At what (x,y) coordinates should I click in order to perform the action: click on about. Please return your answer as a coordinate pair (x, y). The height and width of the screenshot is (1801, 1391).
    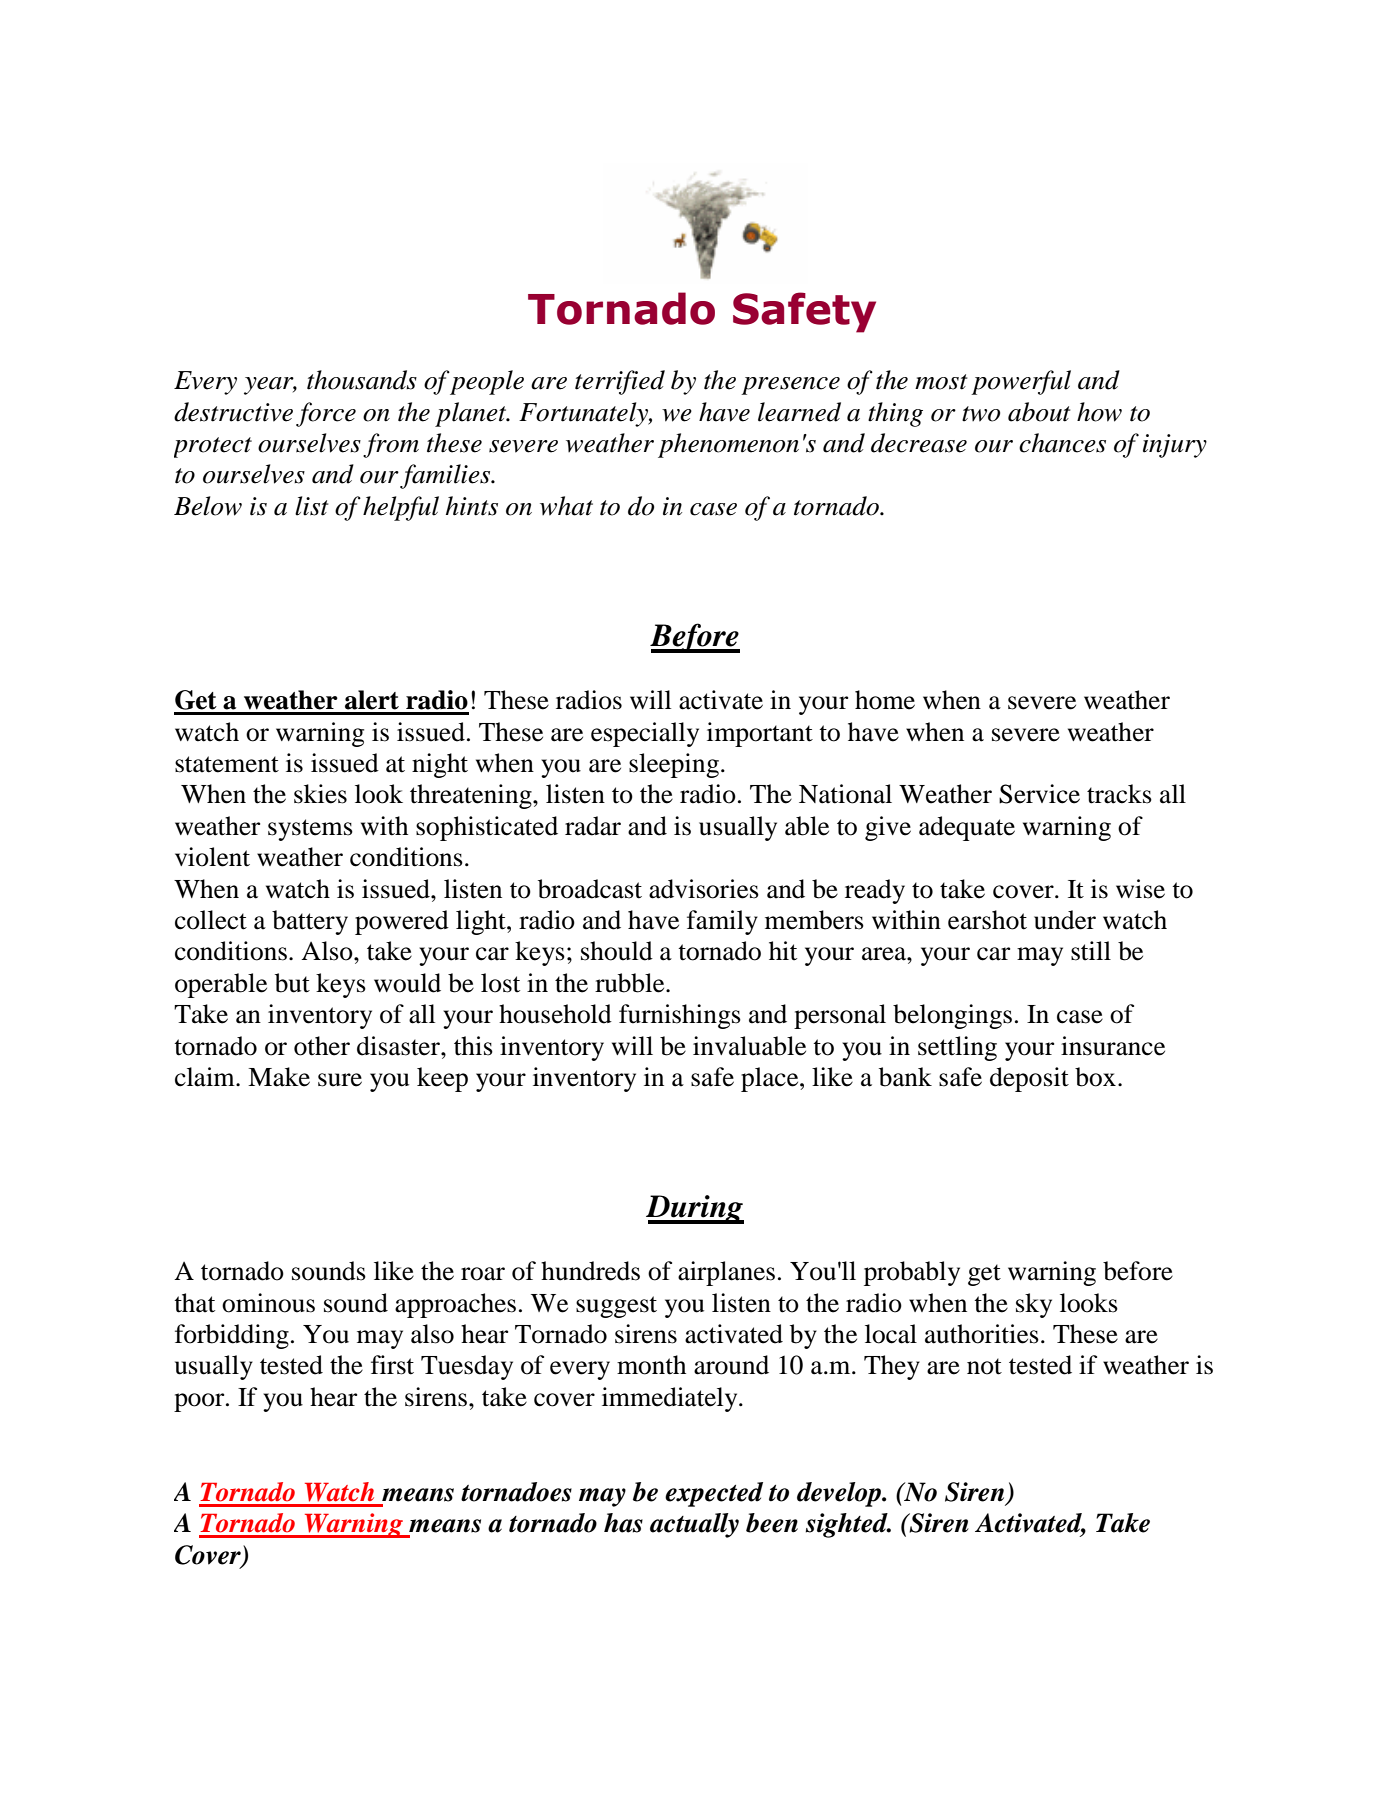
    Looking at the image, I should click on (1039, 412).
